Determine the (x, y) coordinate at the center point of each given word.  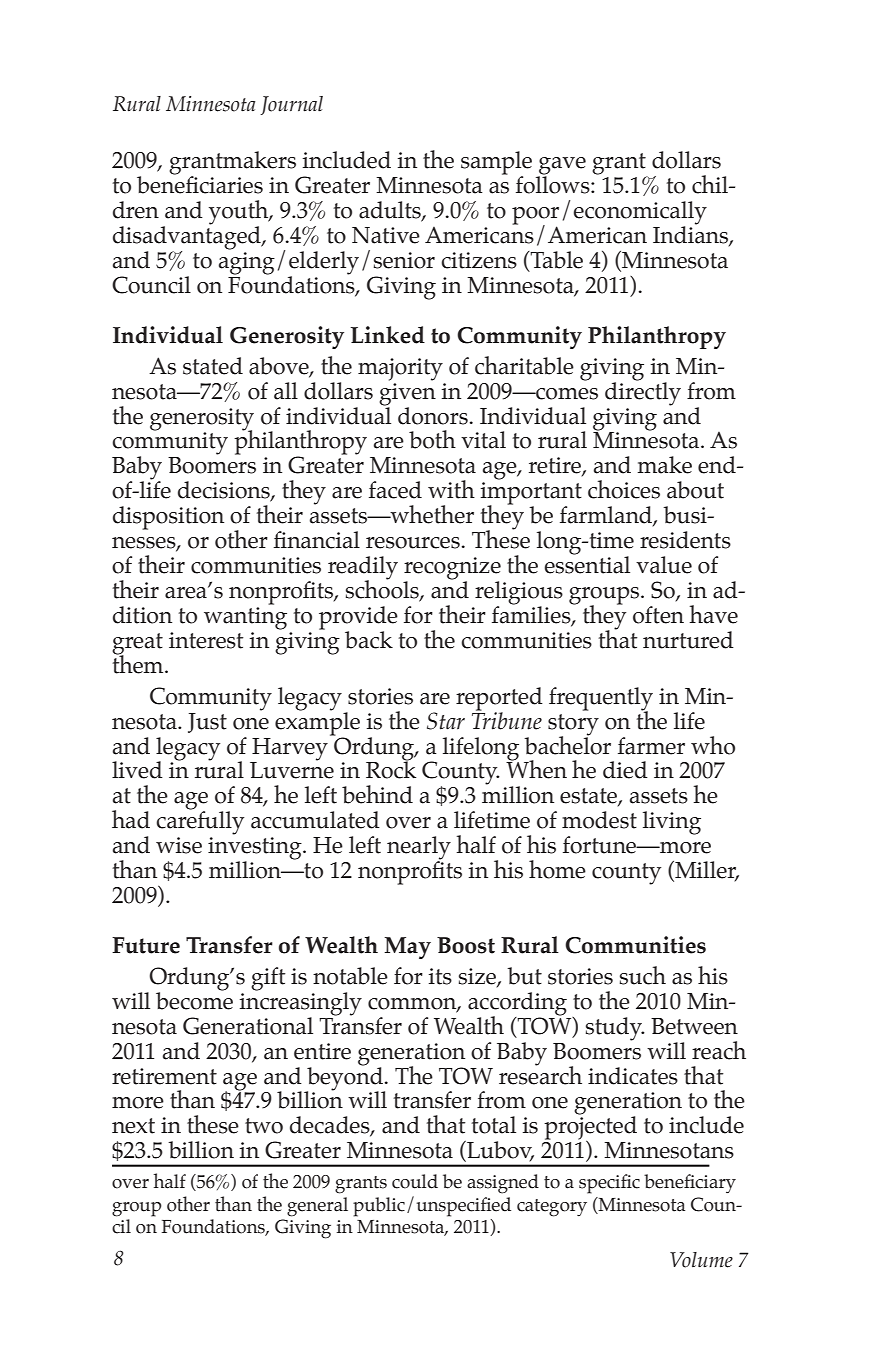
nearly (419, 849)
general (317, 1207)
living (672, 823)
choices (624, 489)
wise (179, 845)
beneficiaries (200, 184)
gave (561, 167)
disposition (168, 518)
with (451, 489)
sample (496, 164)
